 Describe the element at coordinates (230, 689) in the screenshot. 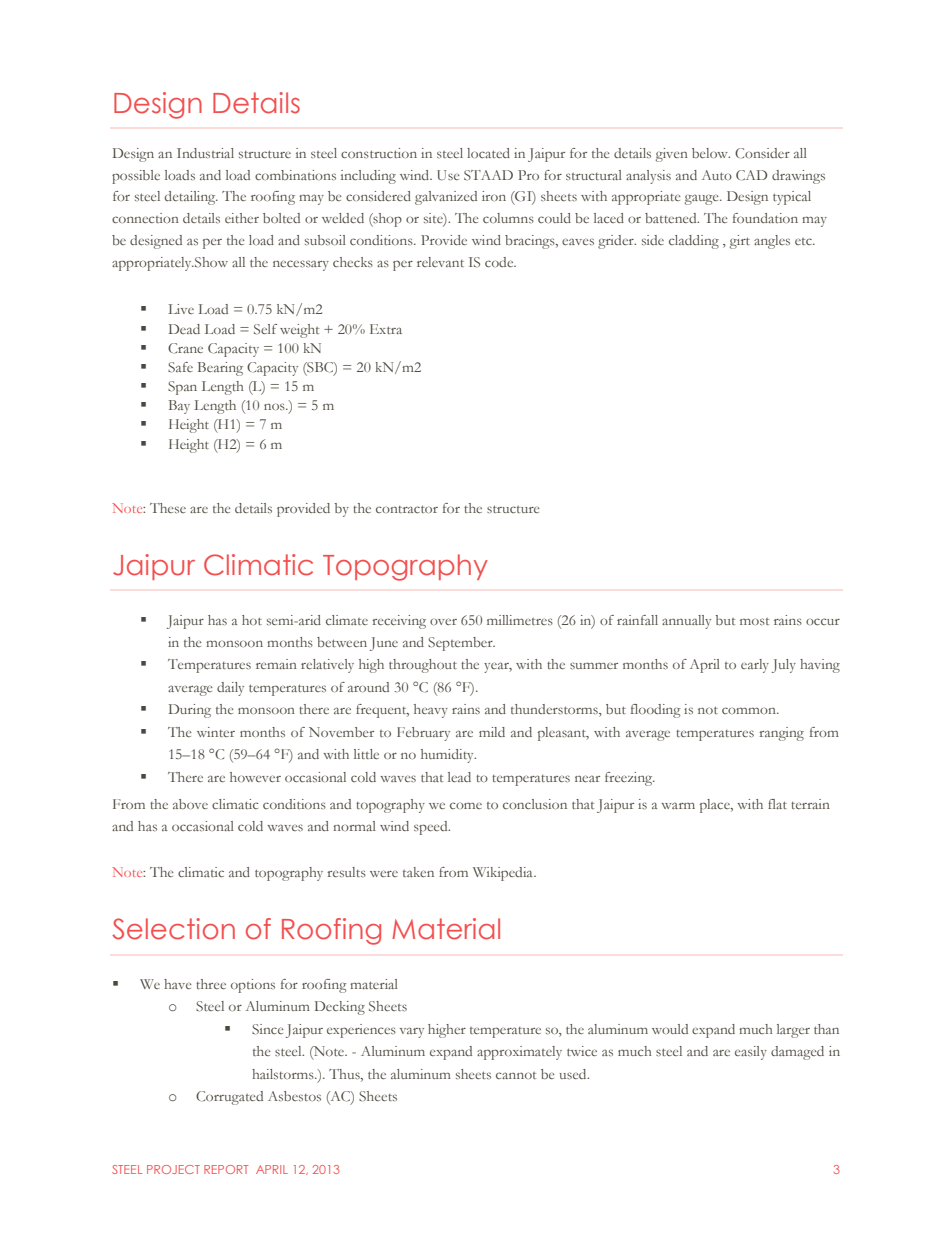

I see `daily` at that location.
